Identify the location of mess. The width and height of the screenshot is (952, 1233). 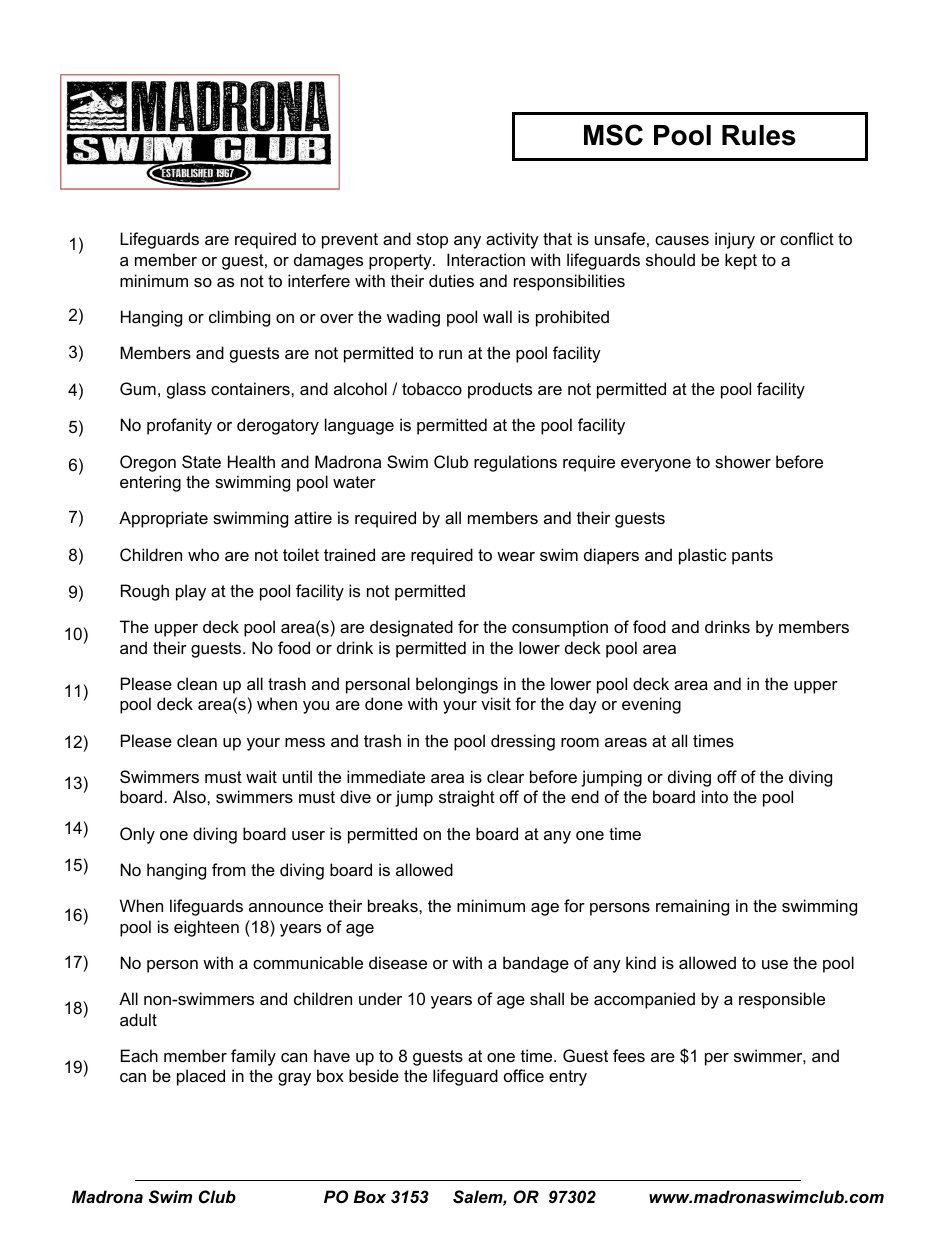
(305, 742).
